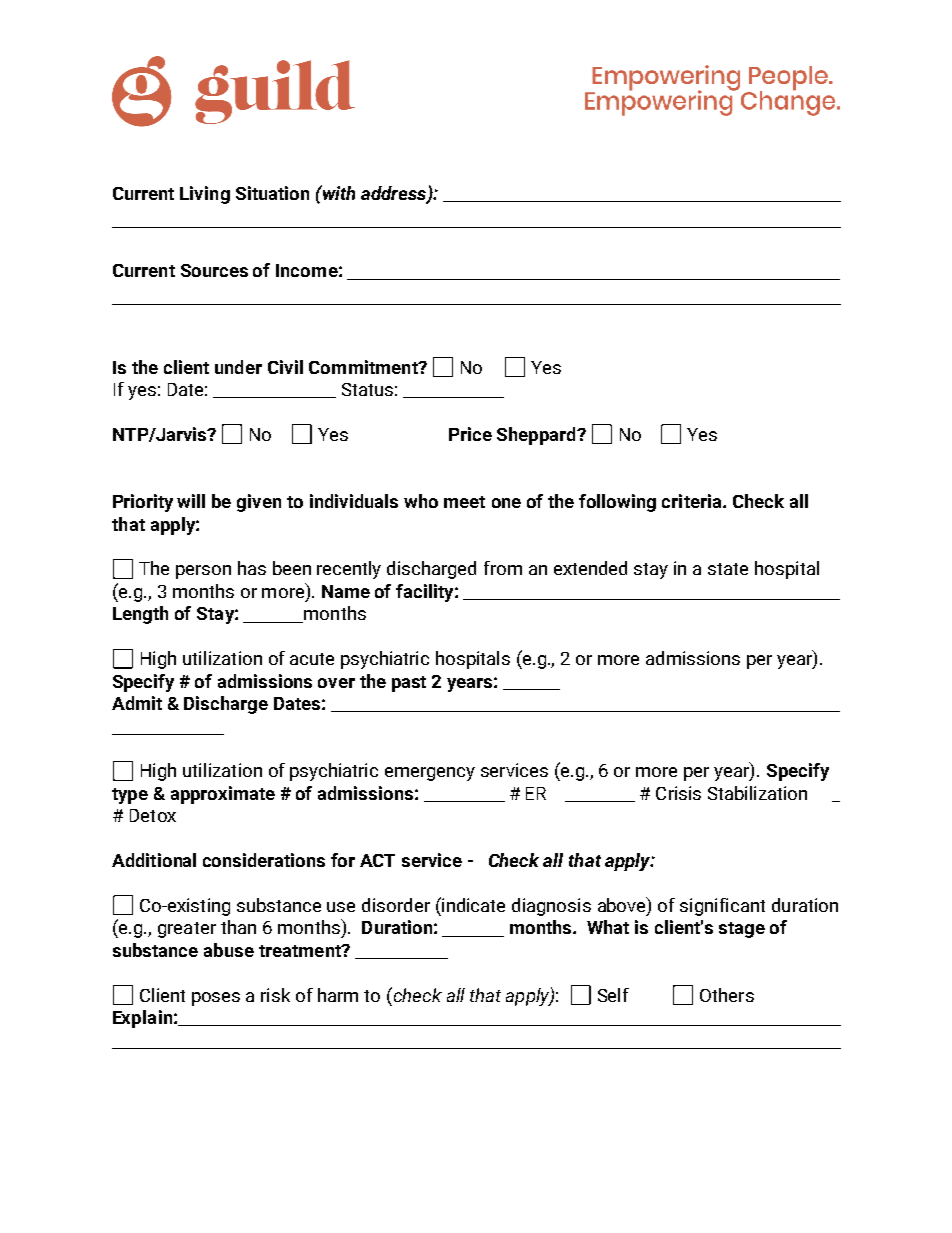 This image has height=1233, width=952. Describe the element at coordinates (338, 995) in the image. I see `harm` at that location.
